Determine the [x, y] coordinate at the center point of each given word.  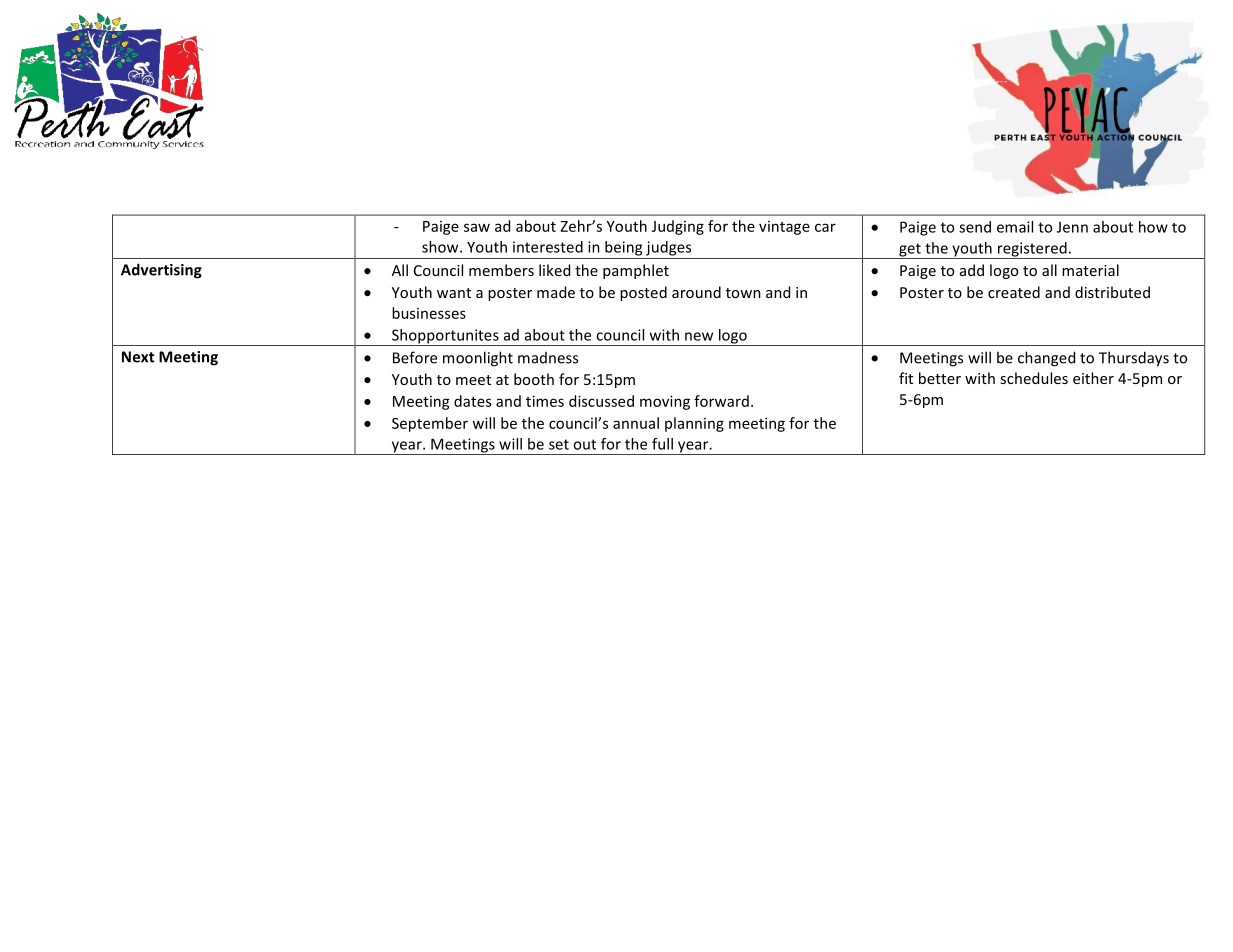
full [662, 444]
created [1014, 292]
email [1015, 227]
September [430, 424]
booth [534, 379]
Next [138, 357]
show [441, 247]
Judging [678, 227]
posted [643, 293]
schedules [1034, 378]
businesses [429, 313]
